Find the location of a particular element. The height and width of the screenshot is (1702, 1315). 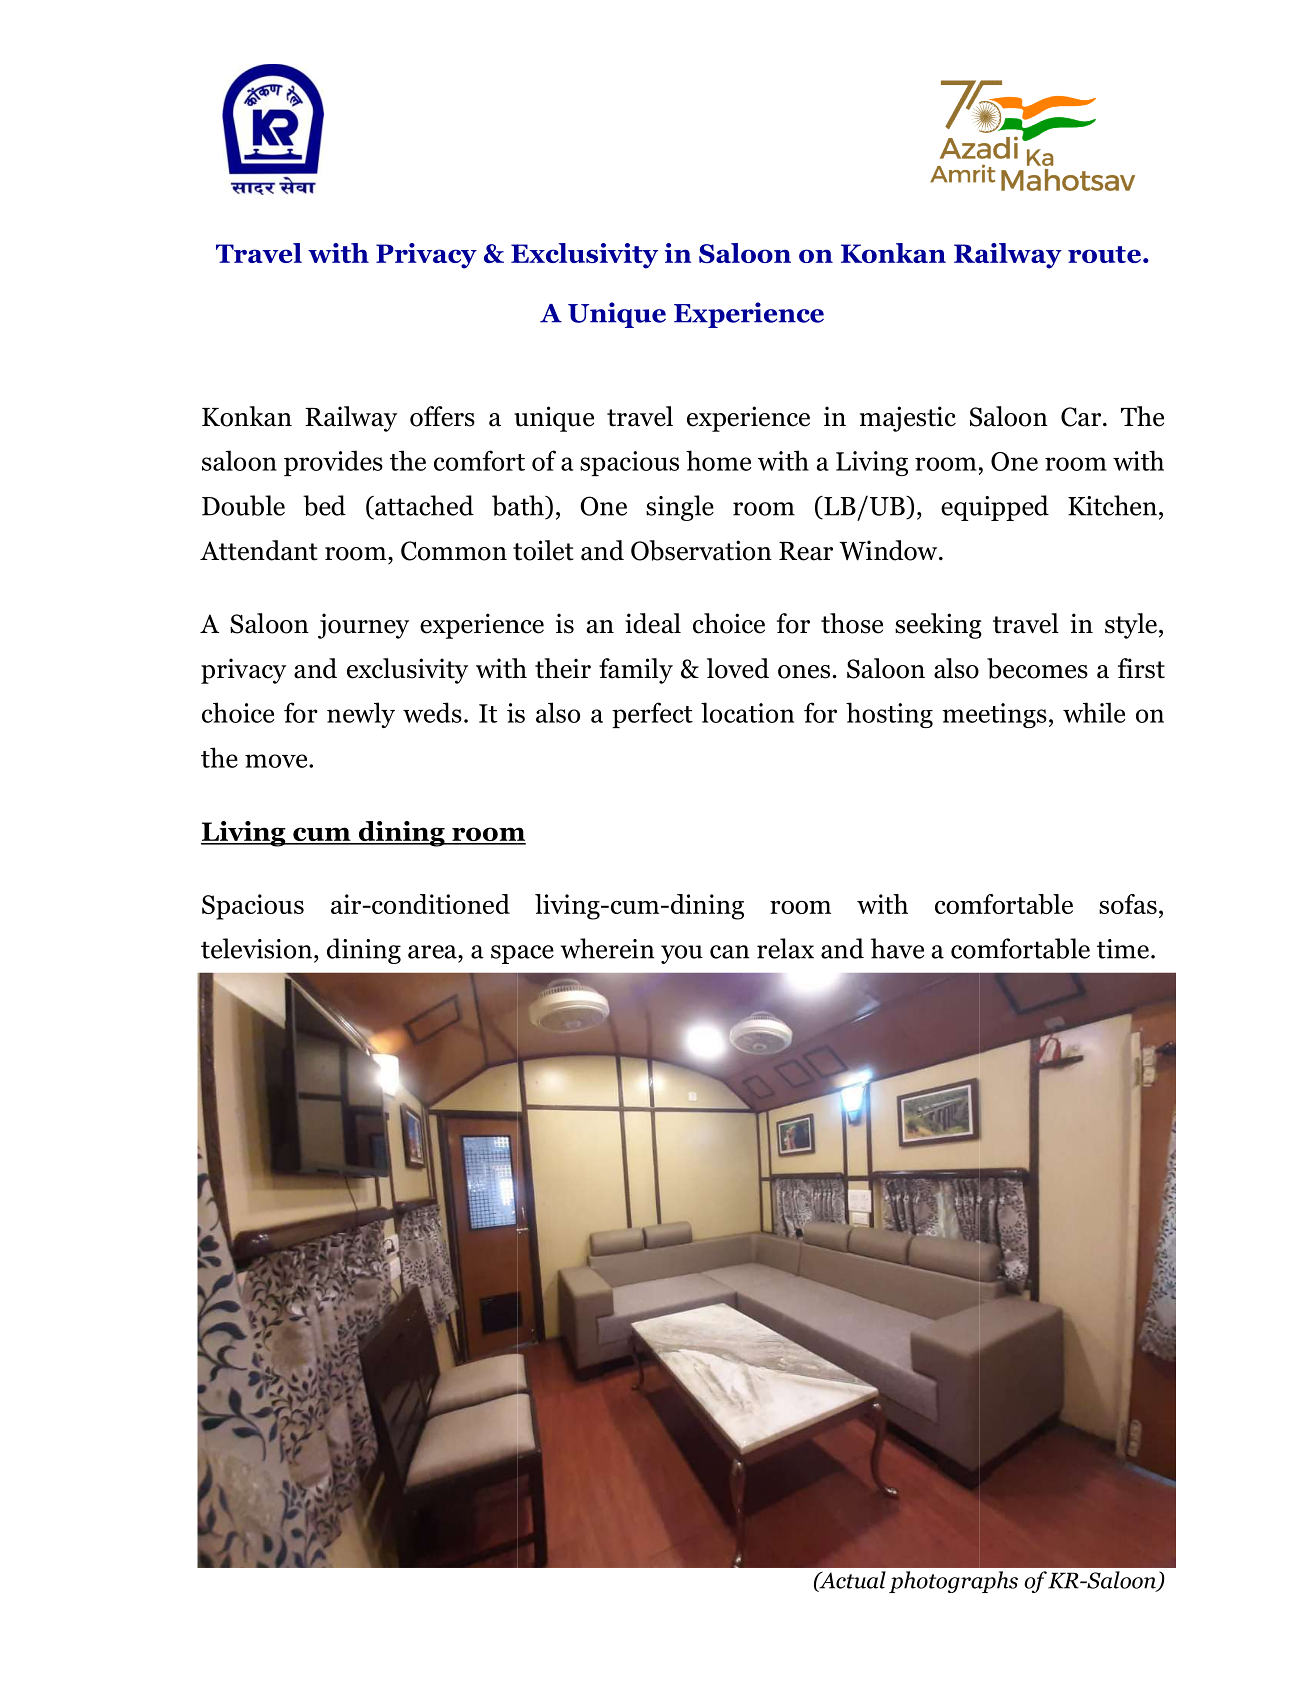

perfect is located at coordinates (652, 715).
